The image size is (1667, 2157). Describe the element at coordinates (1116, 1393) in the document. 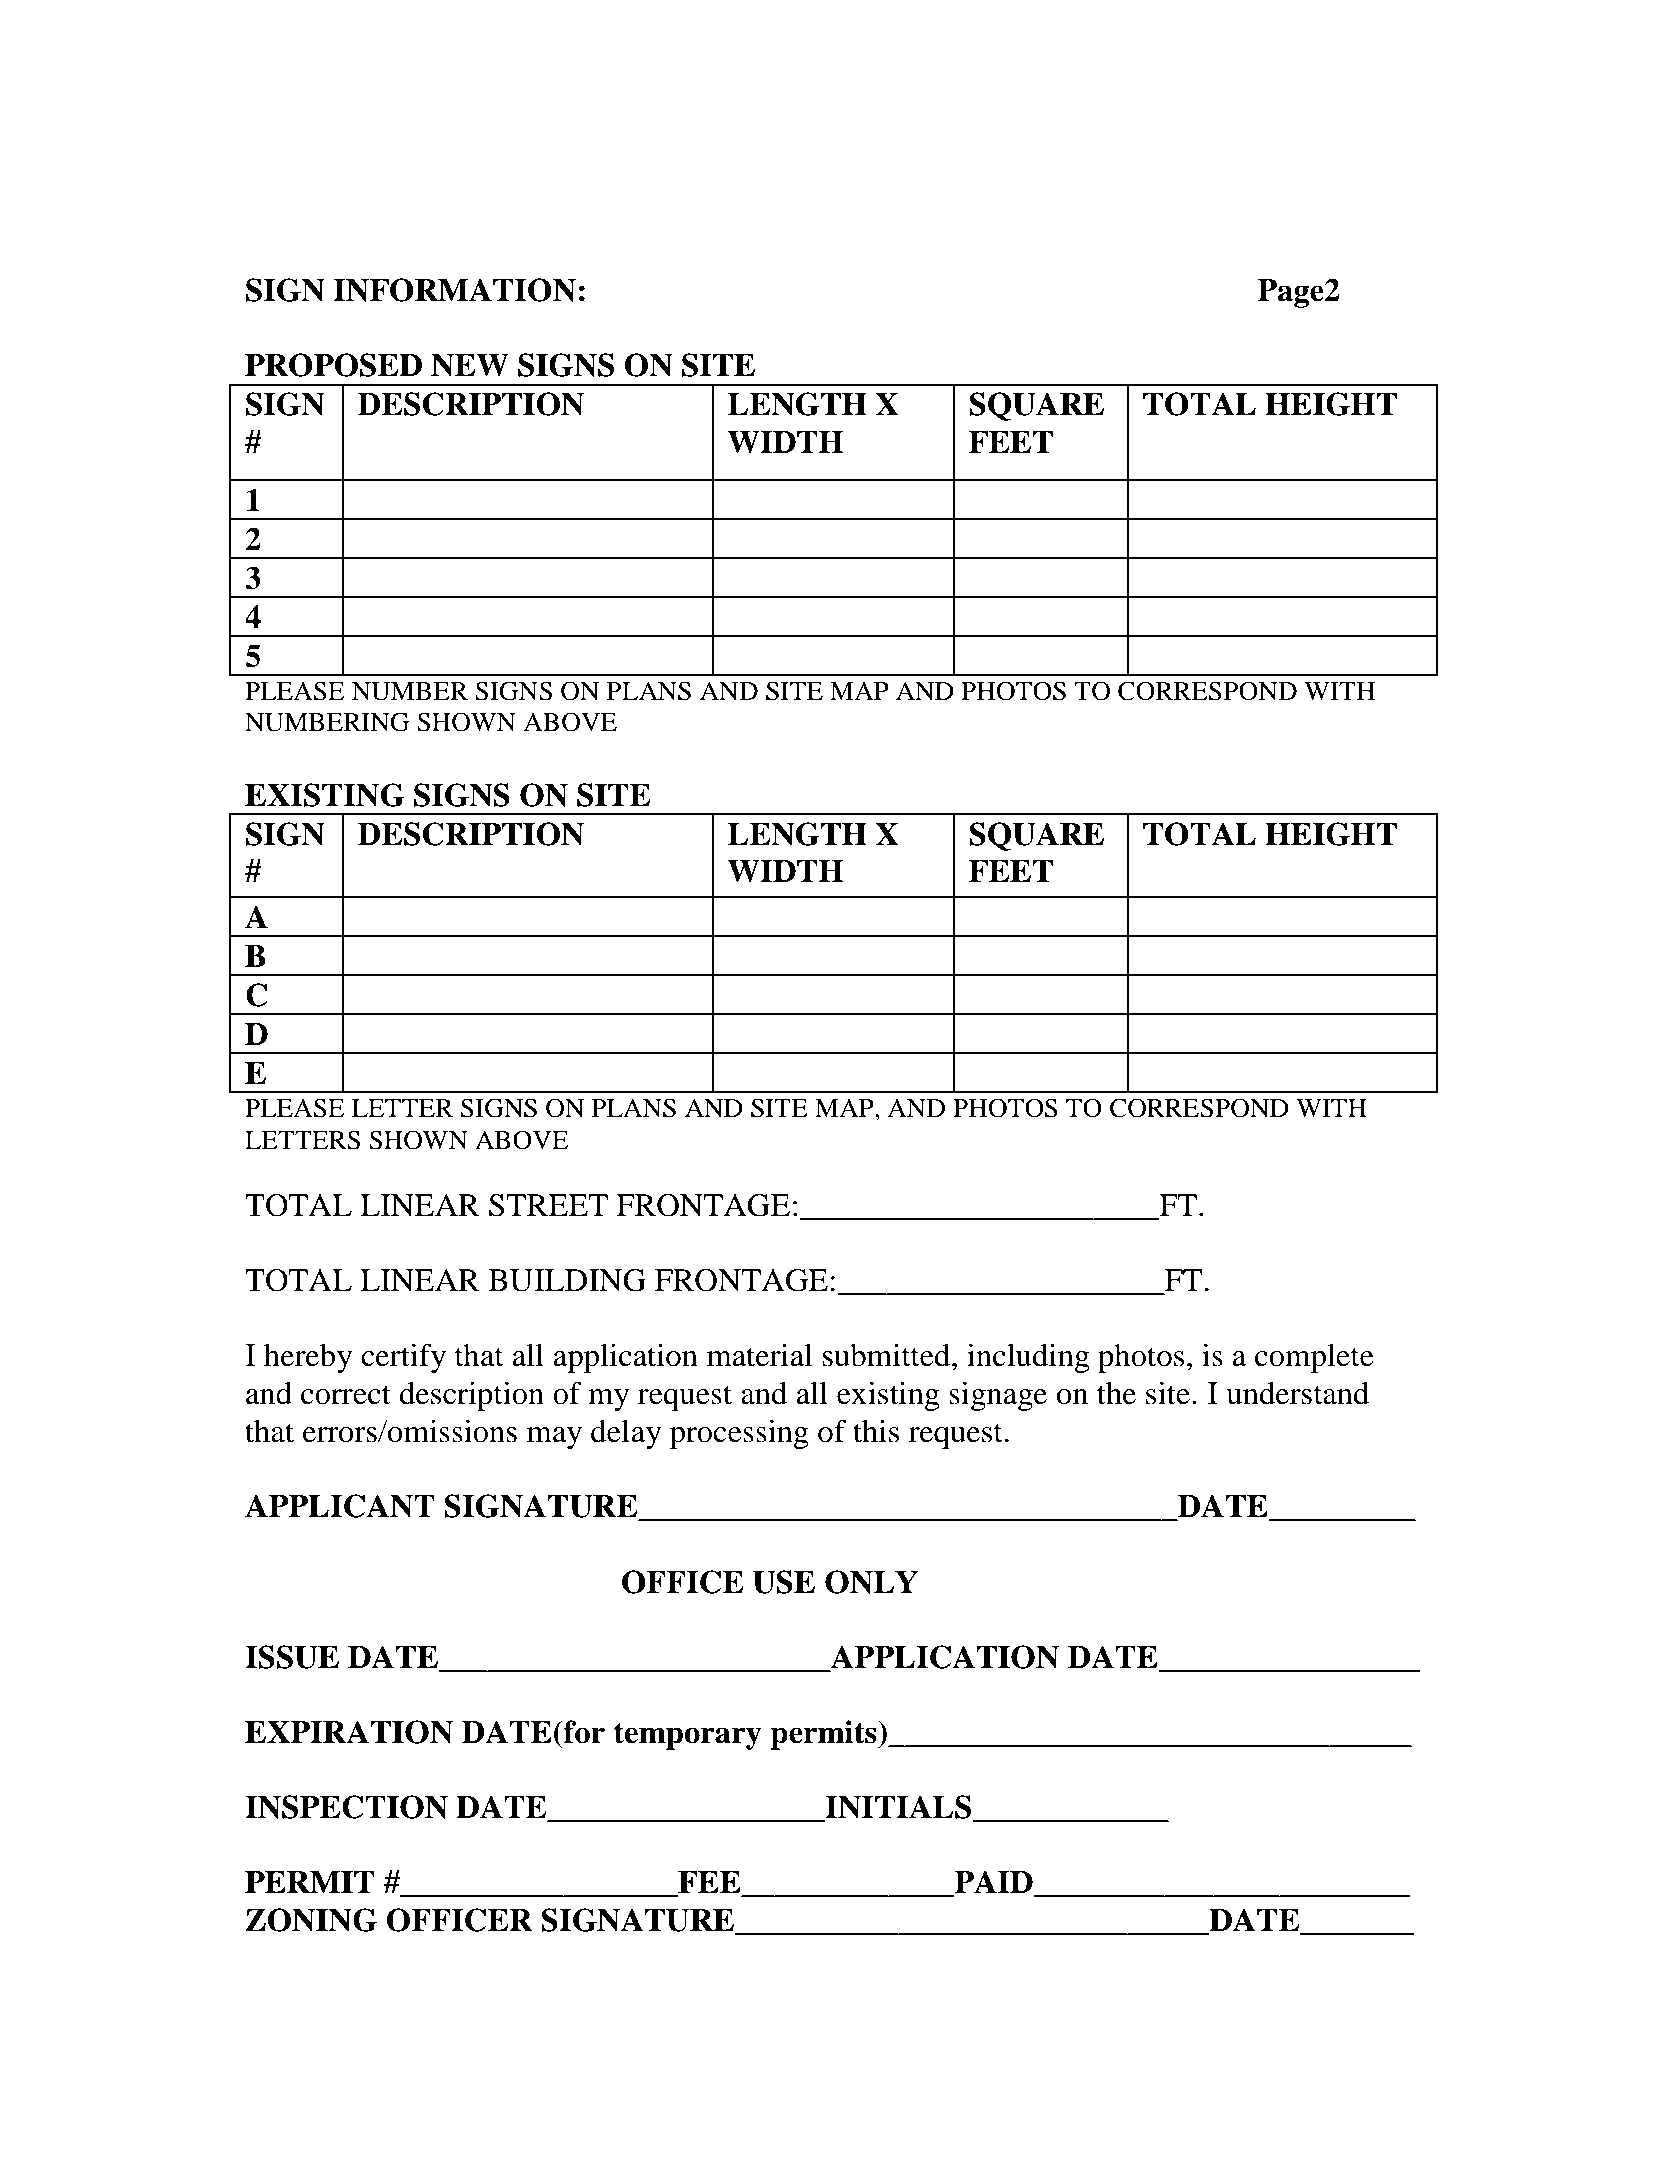

I see `the` at that location.
